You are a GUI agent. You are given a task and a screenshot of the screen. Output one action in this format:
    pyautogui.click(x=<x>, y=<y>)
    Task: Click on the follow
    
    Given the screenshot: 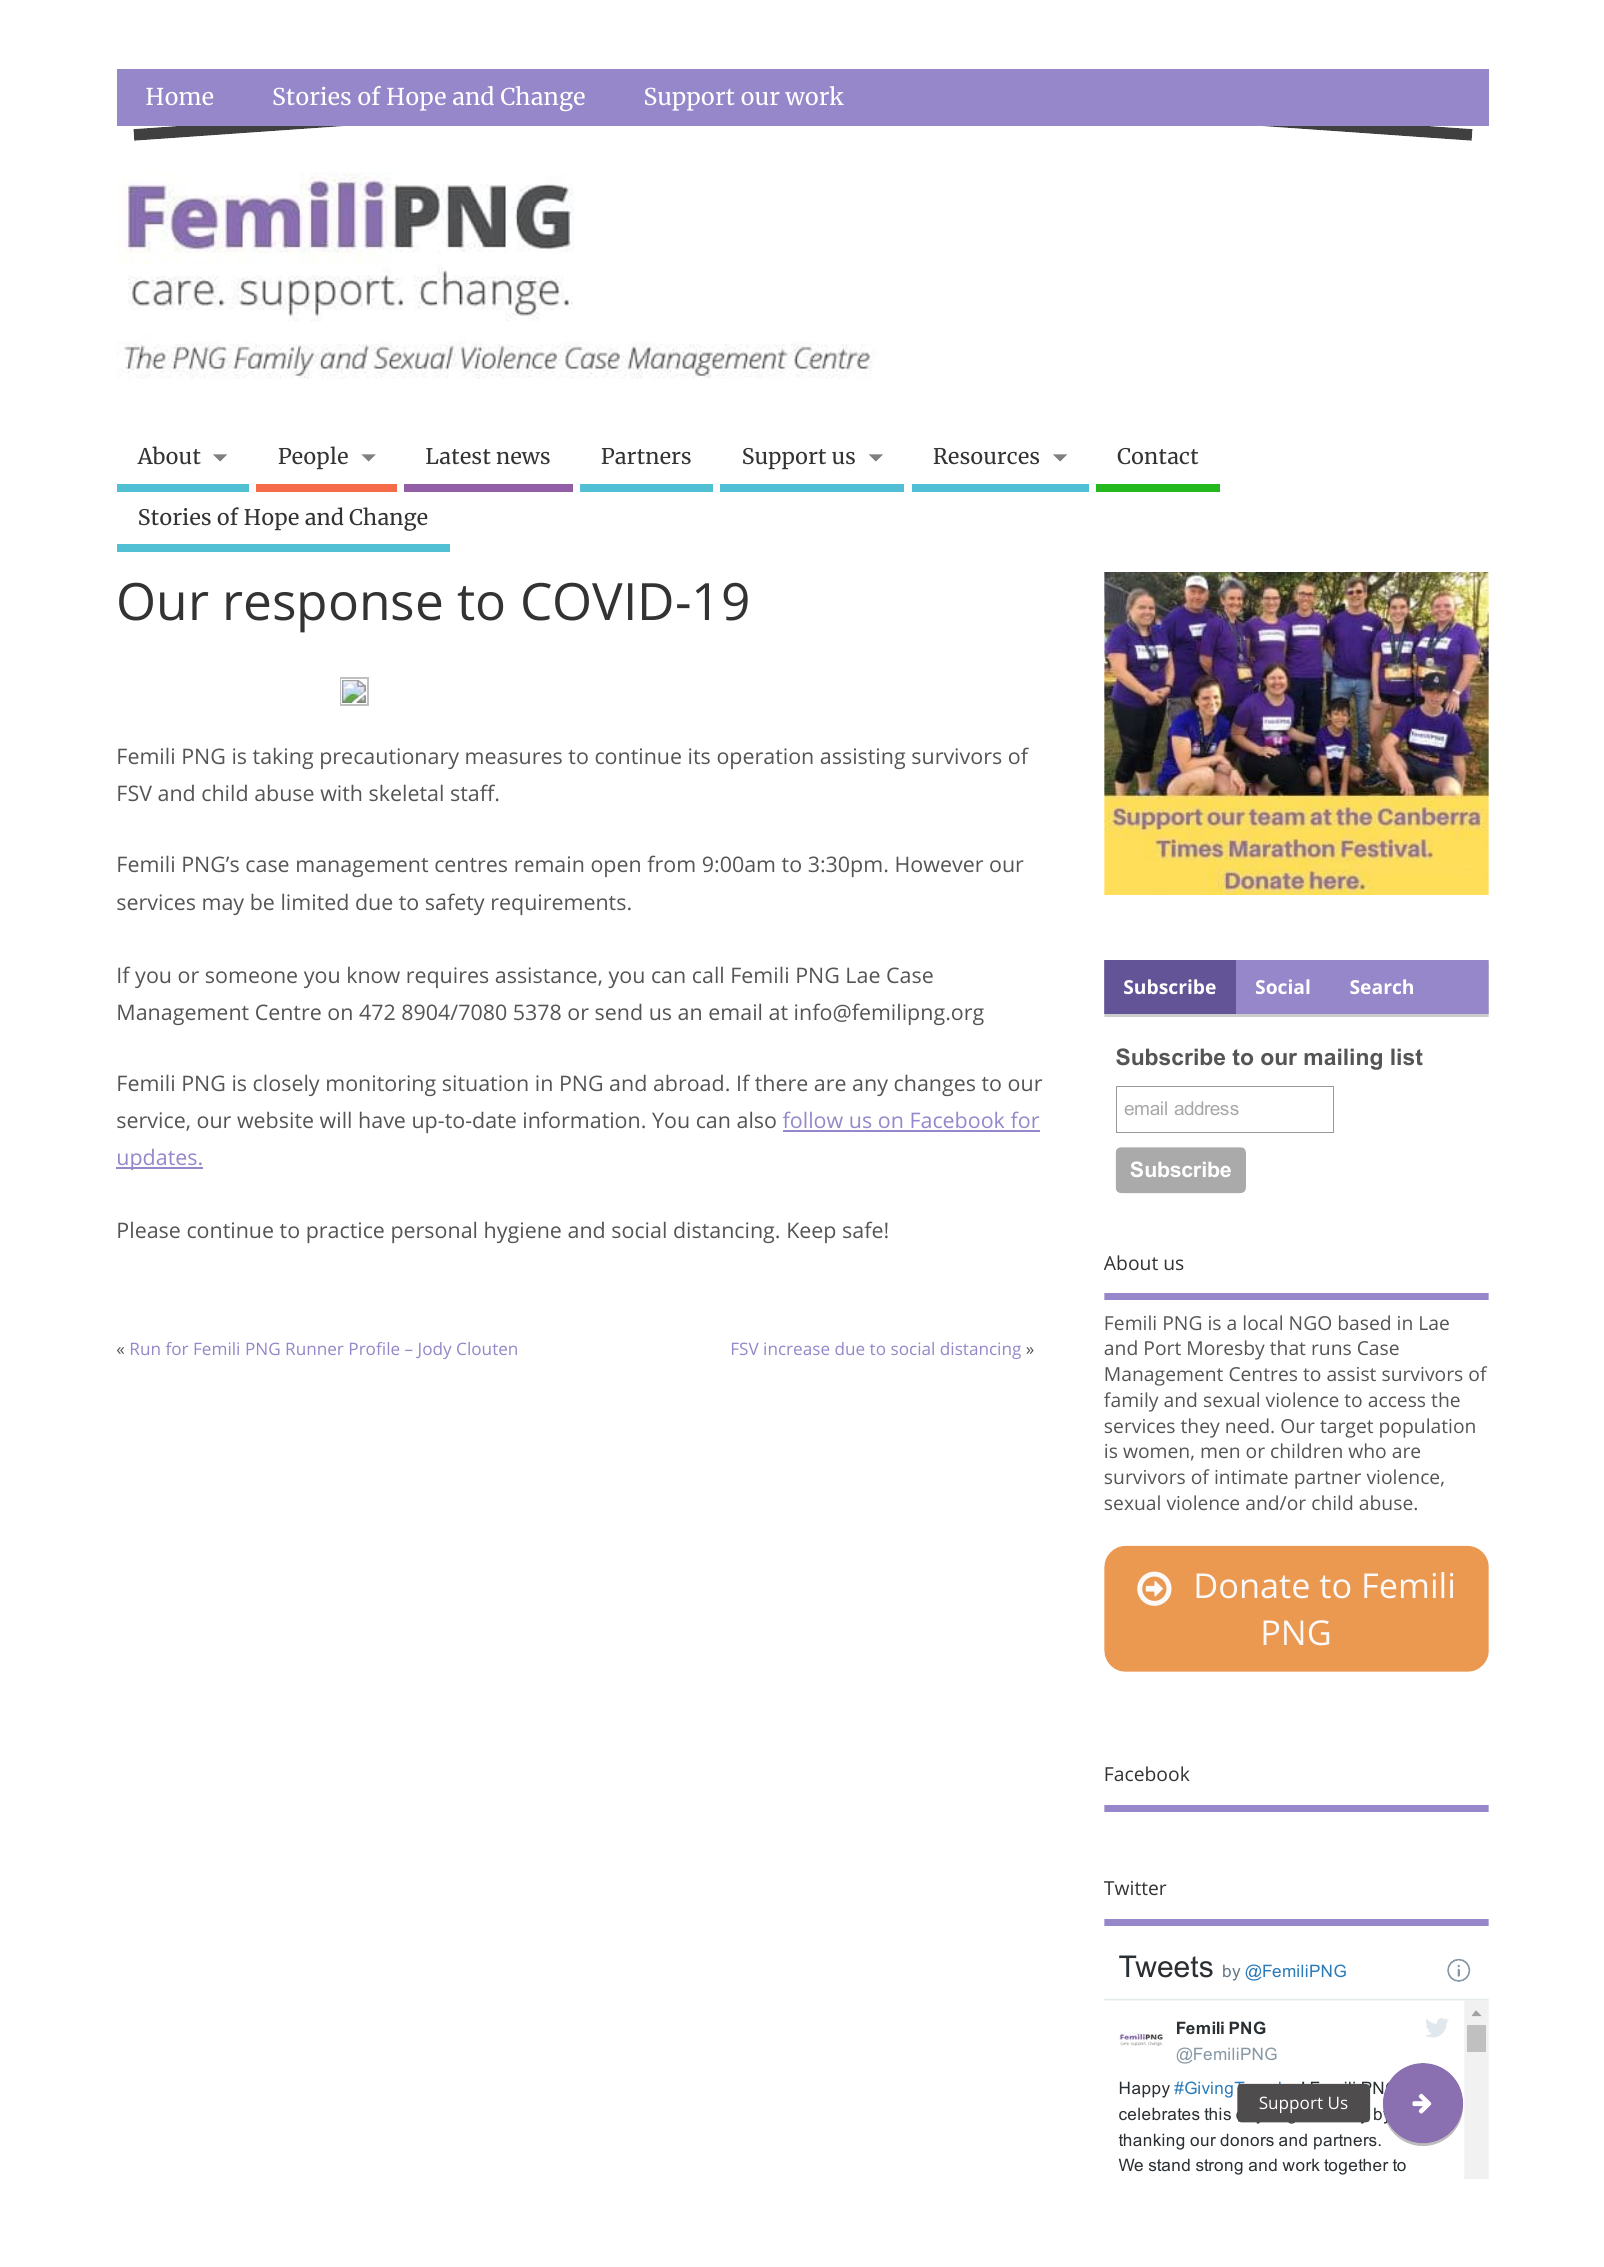 What is the action you would take?
    pyautogui.click(x=814, y=1121)
